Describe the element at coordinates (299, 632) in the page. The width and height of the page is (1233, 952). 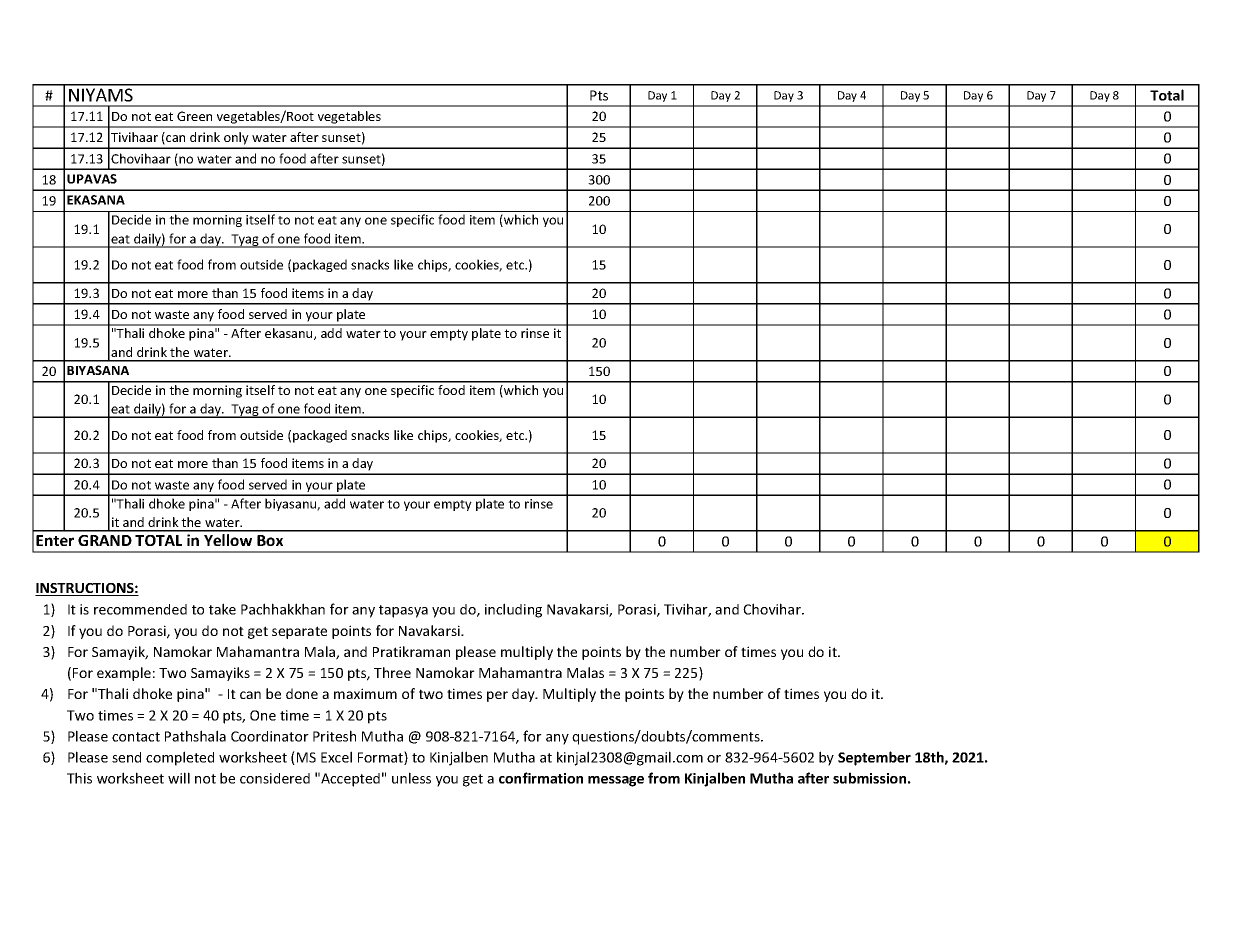
I see `separate` at that location.
